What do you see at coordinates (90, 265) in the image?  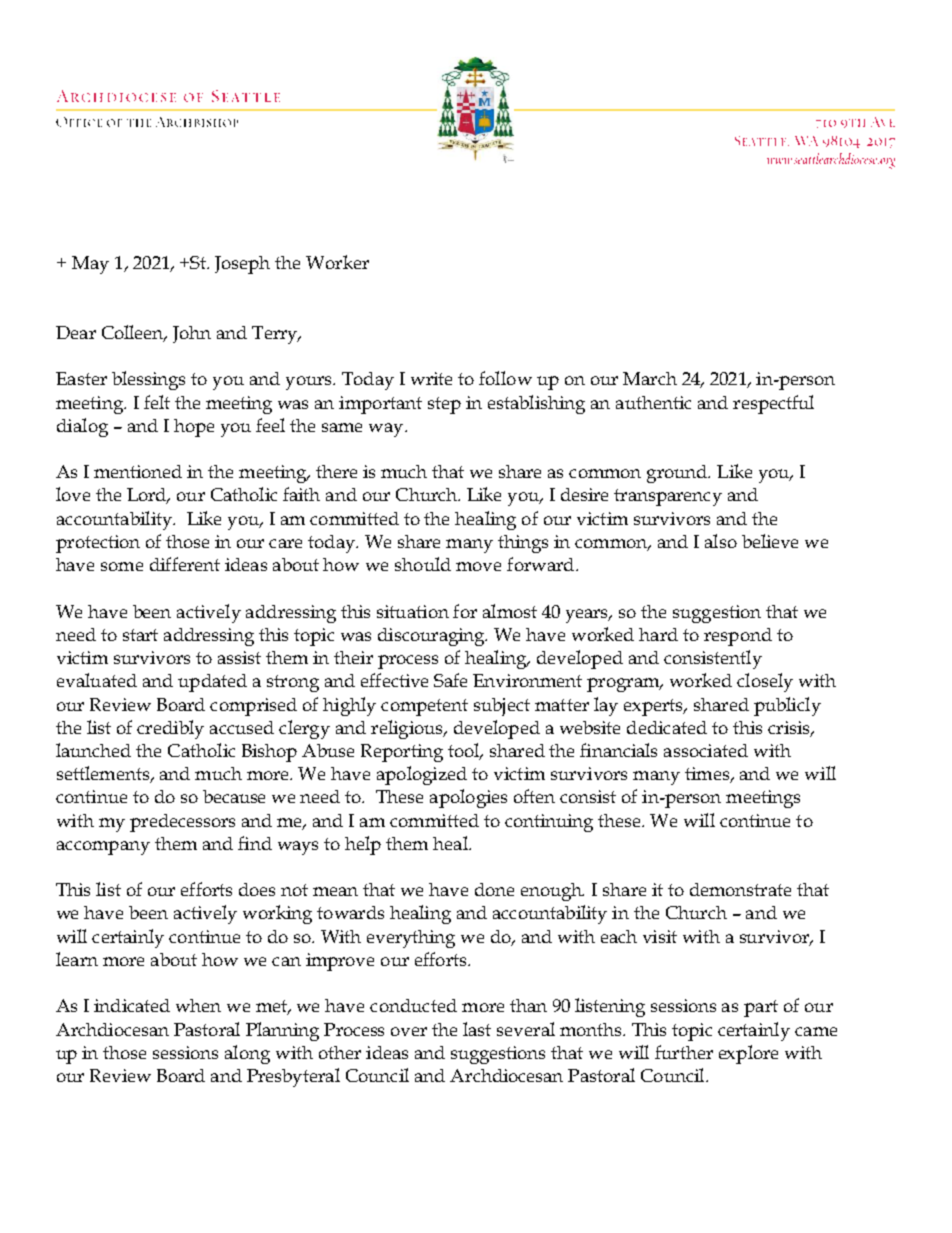 I see `May` at bounding box center [90, 265].
